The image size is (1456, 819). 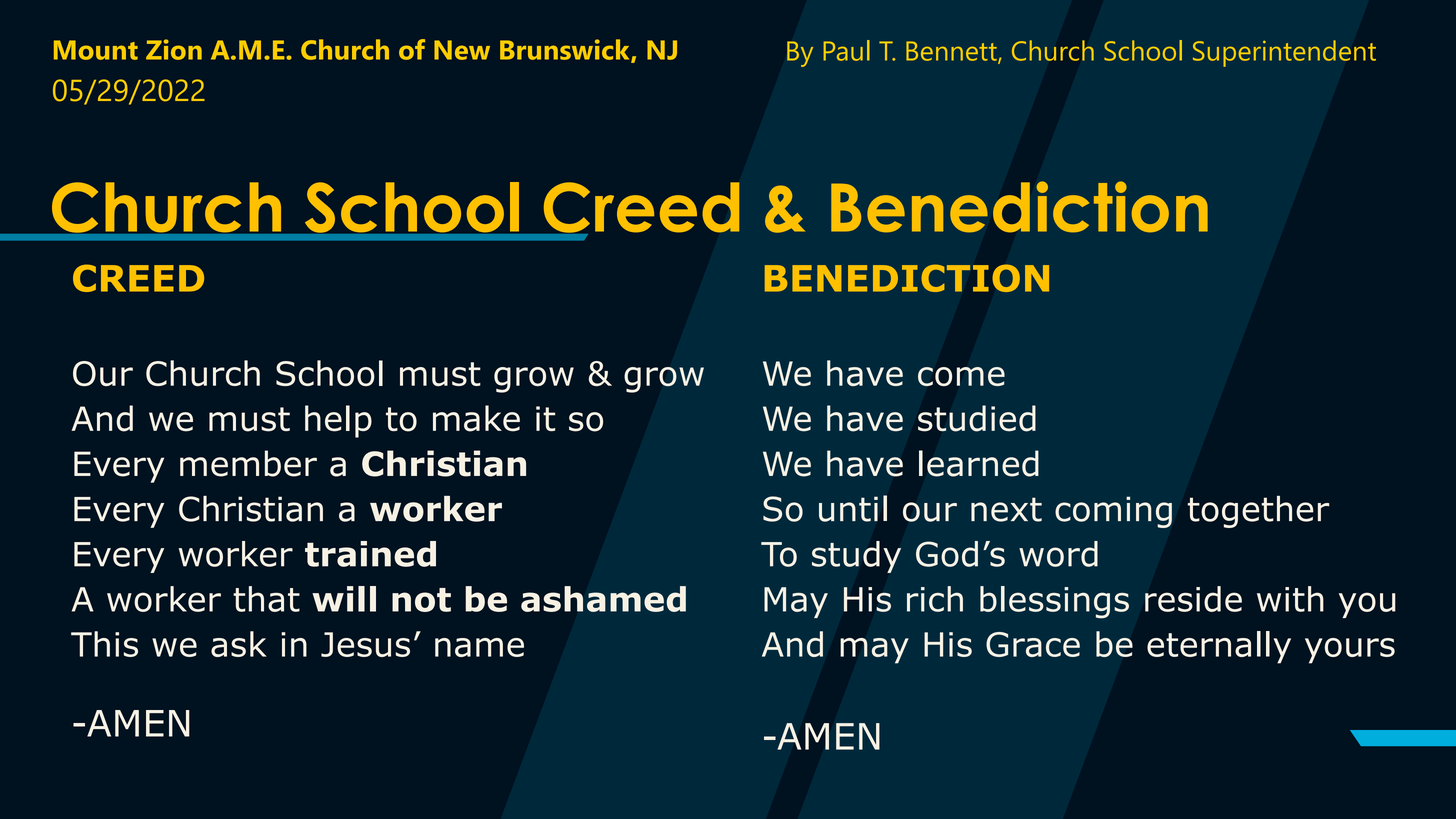 I want to click on Superintendent, so click(x=1284, y=53).
